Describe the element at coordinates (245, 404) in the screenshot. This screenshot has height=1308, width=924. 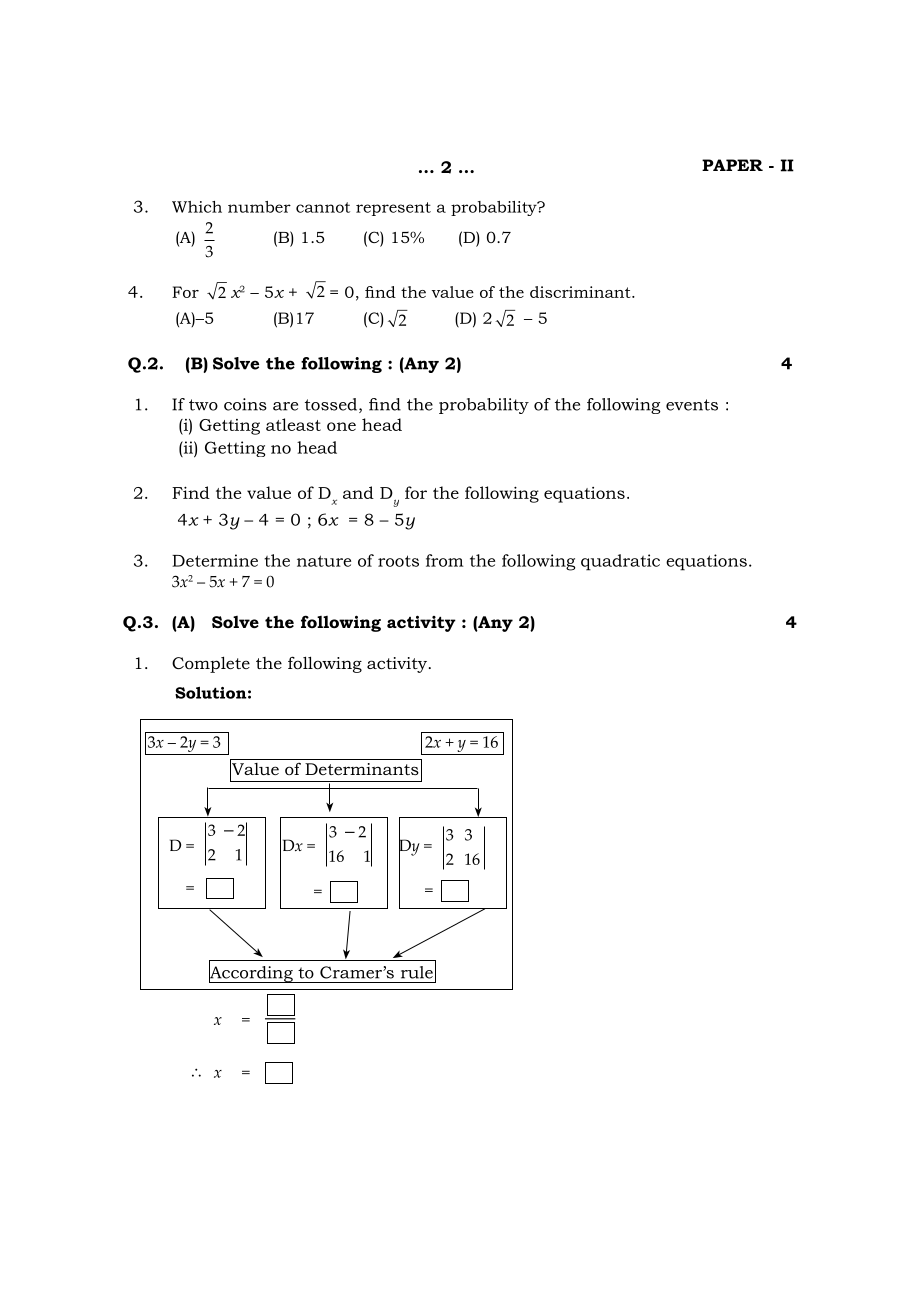
I see `coins` at that location.
